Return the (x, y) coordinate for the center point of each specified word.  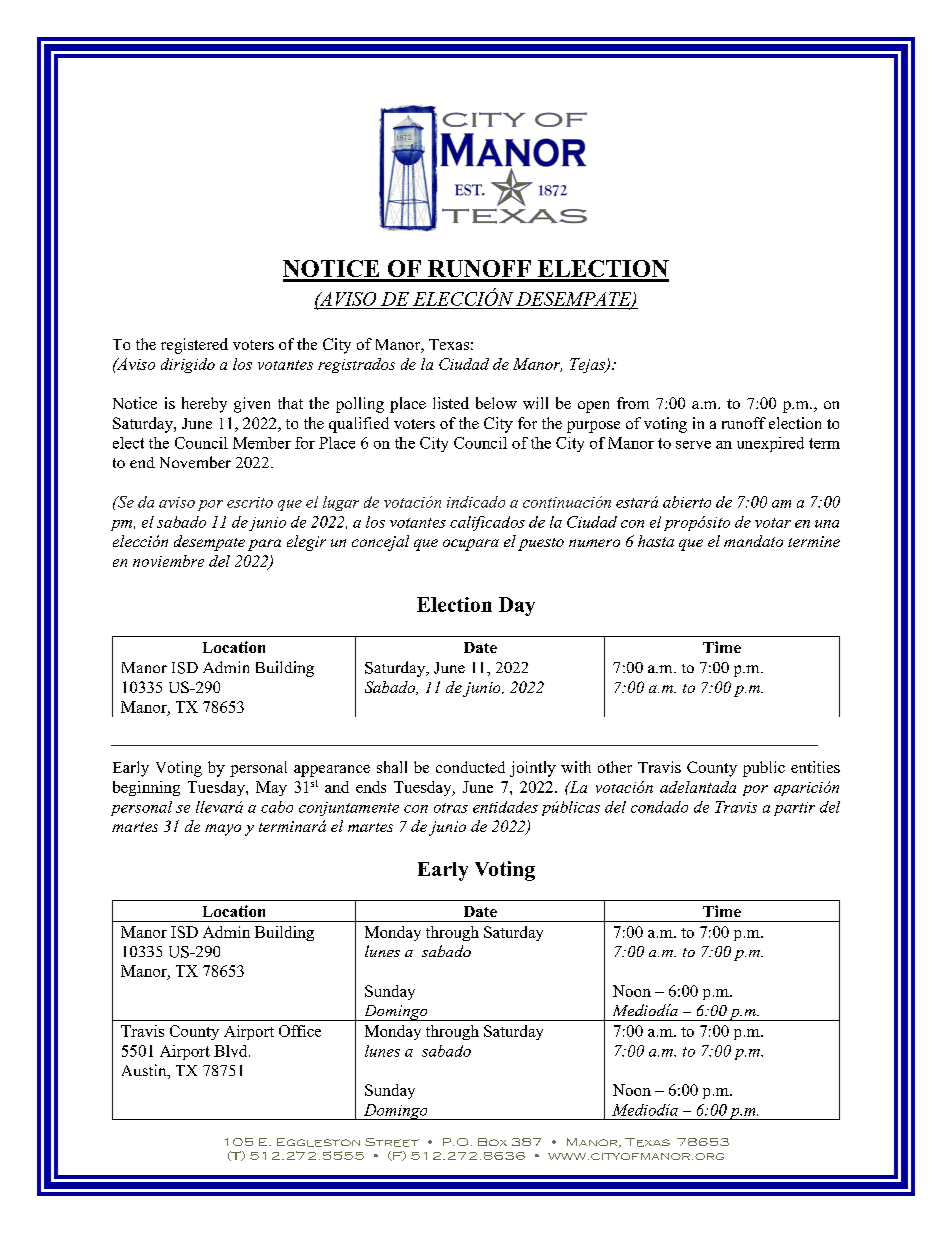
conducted (470, 767)
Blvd (232, 1051)
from (633, 403)
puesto (541, 544)
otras (451, 808)
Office (300, 1031)
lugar (341, 503)
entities (815, 767)
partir (794, 809)
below (496, 403)
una (827, 524)
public (764, 769)
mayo (223, 830)
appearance (332, 771)
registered (194, 346)
